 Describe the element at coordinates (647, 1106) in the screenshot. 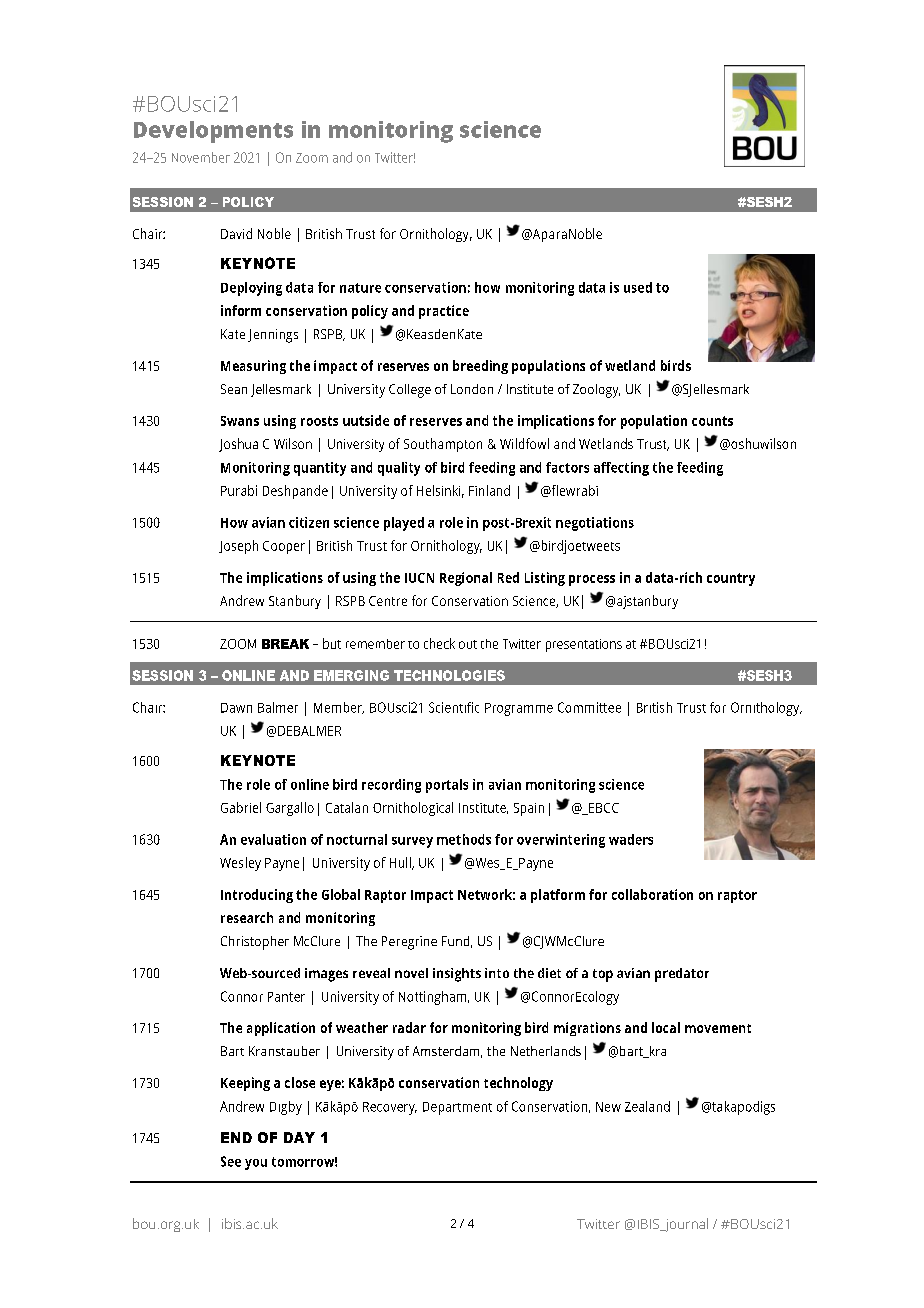

I see `Zealand` at that location.
